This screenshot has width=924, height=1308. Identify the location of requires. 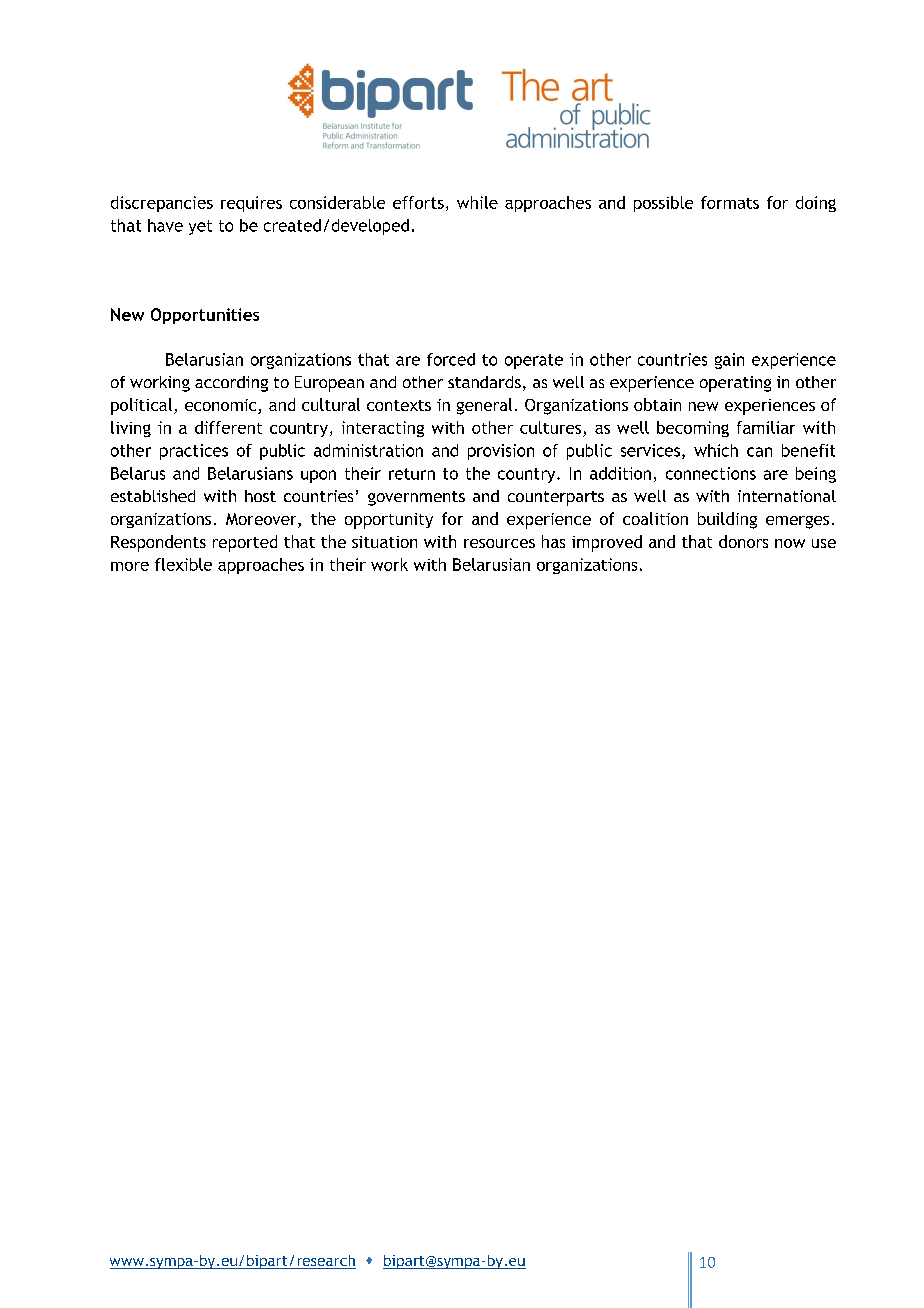
(251, 204).
